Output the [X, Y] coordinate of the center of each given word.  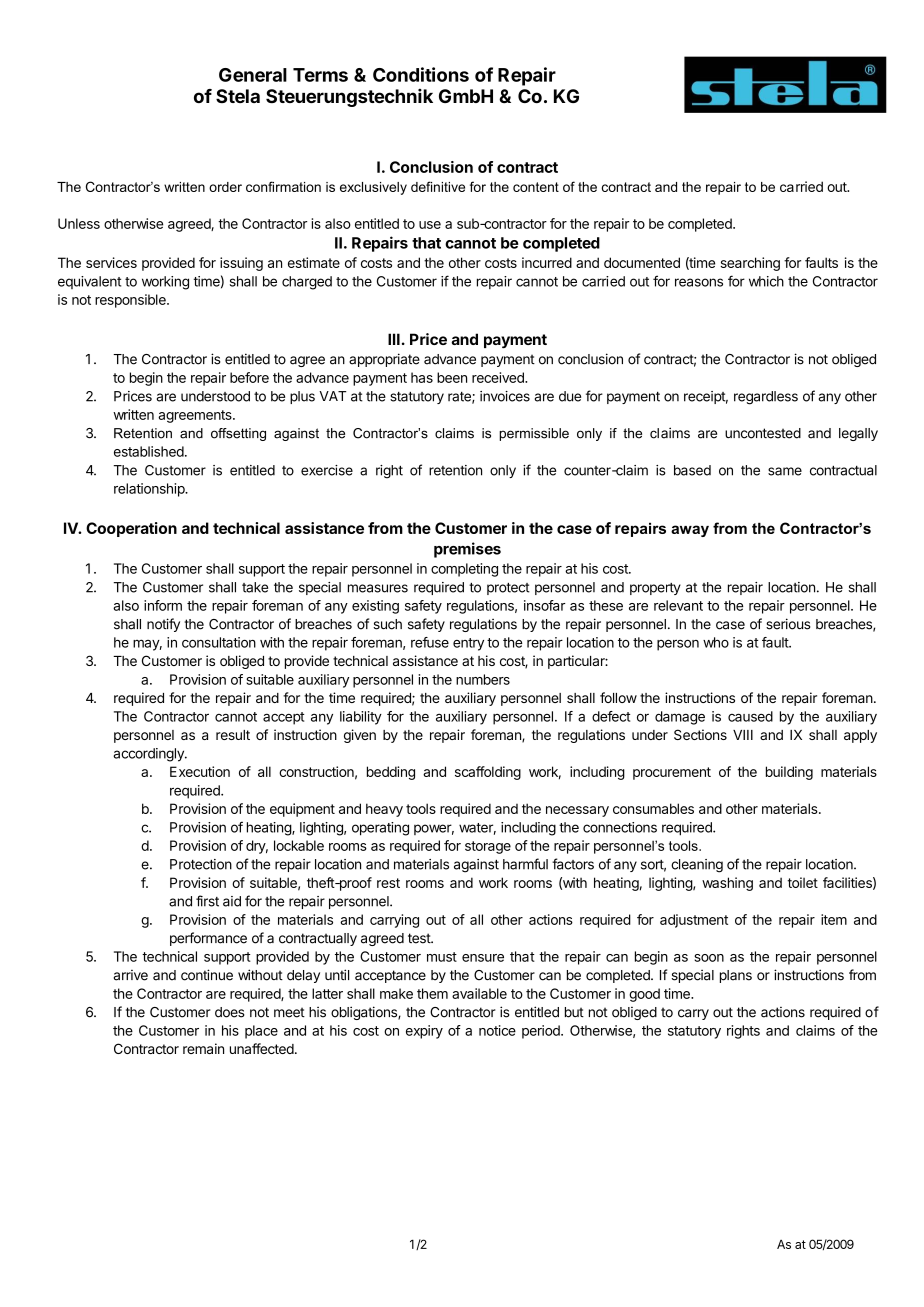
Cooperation [131, 529]
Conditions [421, 74]
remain [203, 1048]
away [690, 531]
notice [497, 1030]
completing [464, 570]
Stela [238, 96]
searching [750, 264]
